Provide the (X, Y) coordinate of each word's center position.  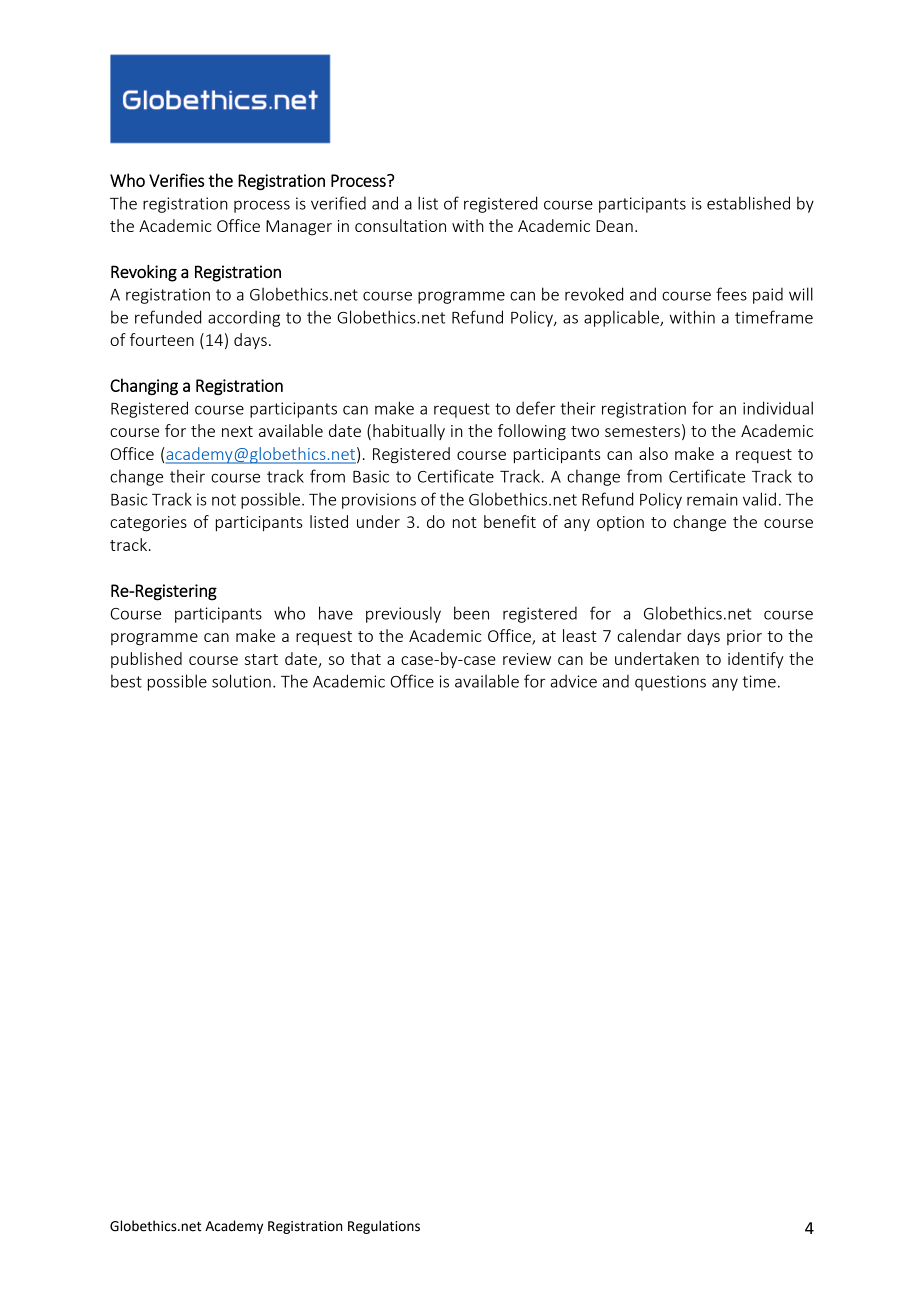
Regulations (384, 1227)
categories (148, 524)
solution (241, 681)
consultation (400, 225)
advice (573, 681)
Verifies (176, 180)
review (527, 659)
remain (712, 499)
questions (670, 683)
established (748, 203)
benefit (510, 521)
